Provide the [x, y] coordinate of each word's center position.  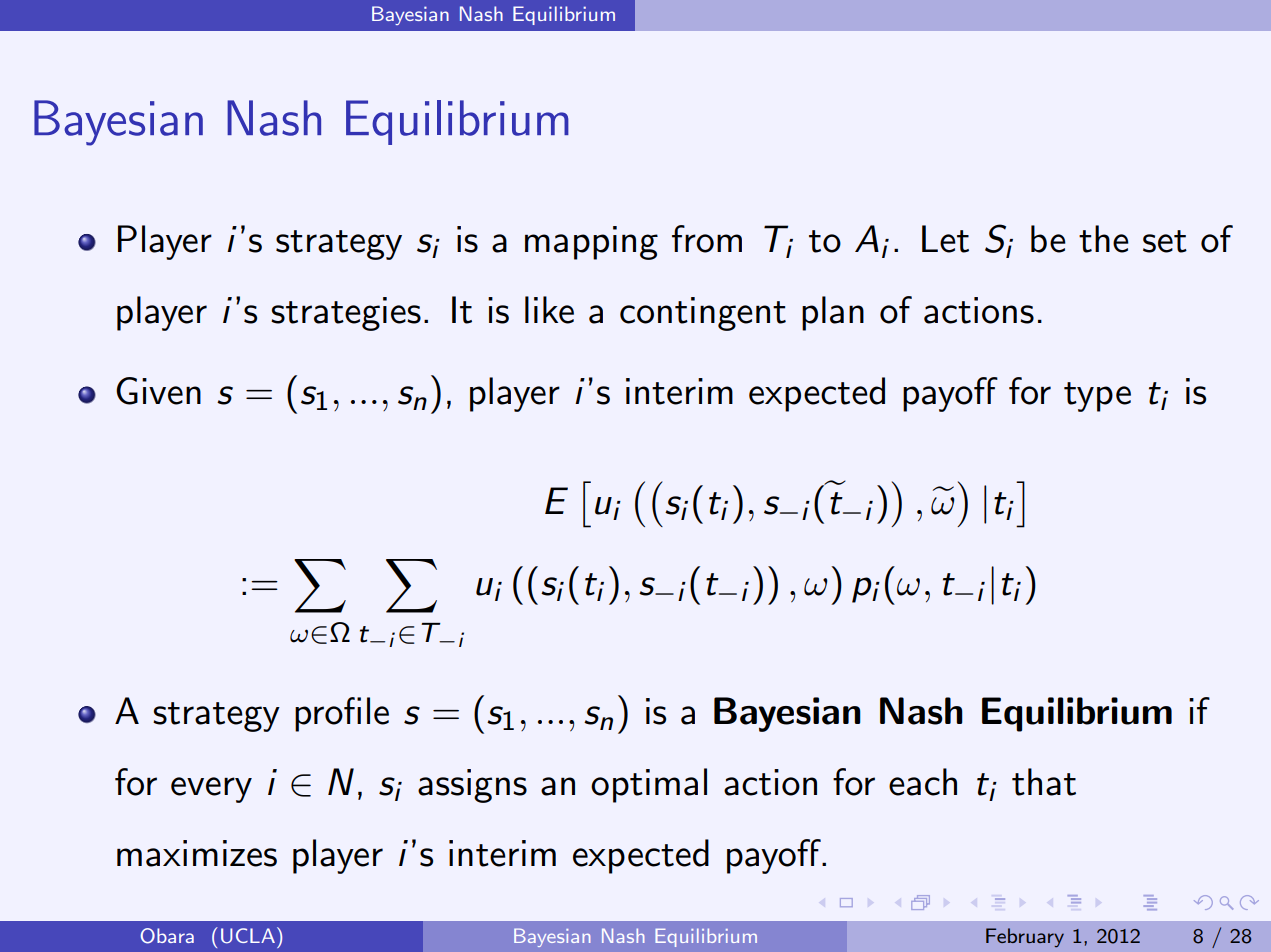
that [1044, 782]
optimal [649, 785]
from [707, 239]
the [1104, 239]
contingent [703, 314]
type [1097, 397]
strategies [346, 314]
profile [342, 714]
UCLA [248, 936]
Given [158, 391]
